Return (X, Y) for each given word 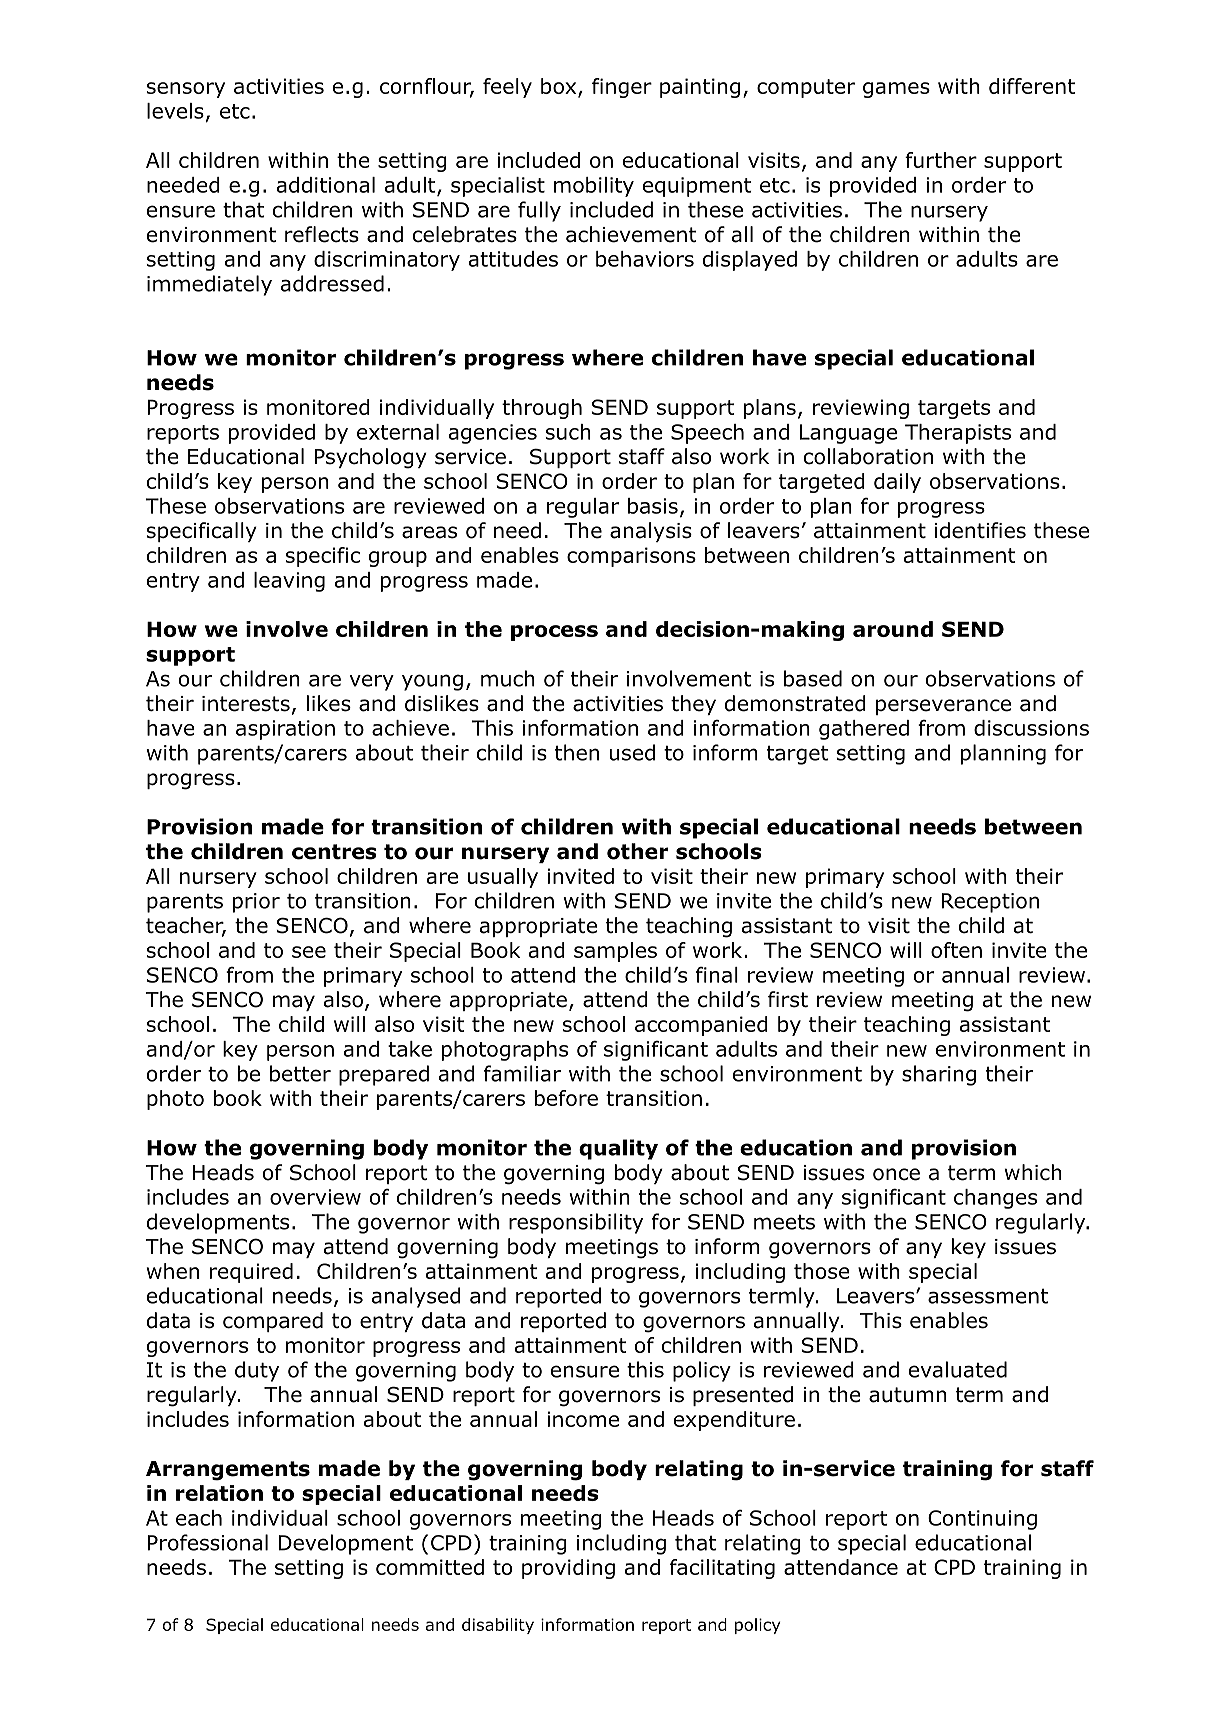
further (941, 160)
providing (568, 1569)
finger (622, 88)
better (300, 1073)
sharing (939, 1075)
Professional (207, 1542)
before (566, 1098)
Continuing (982, 1520)
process (554, 633)
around (893, 629)
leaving (289, 582)
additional (326, 185)
